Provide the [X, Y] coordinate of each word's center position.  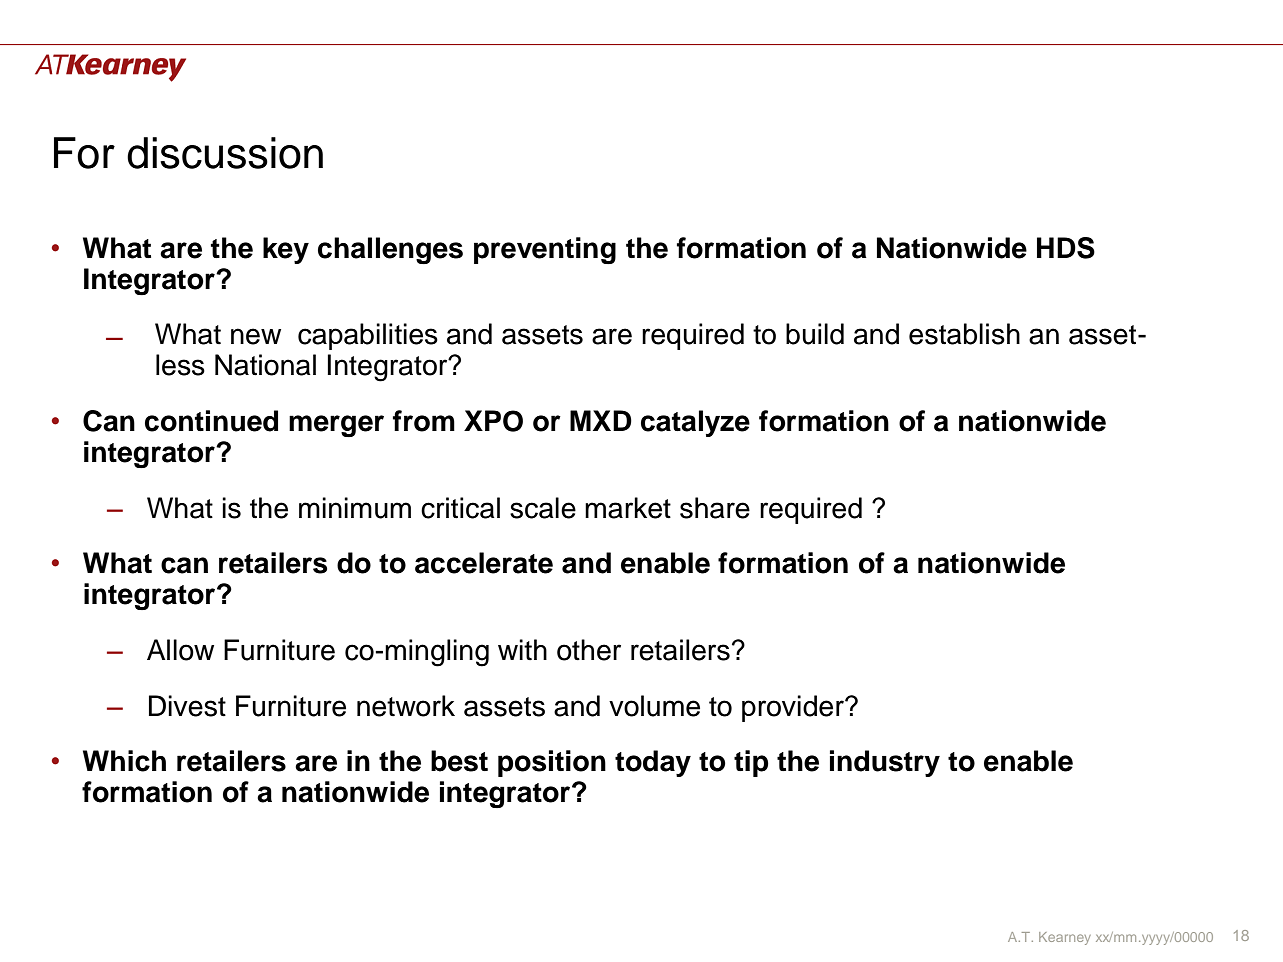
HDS [1066, 248]
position [552, 763]
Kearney [1065, 938]
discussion [225, 153]
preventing [545, 250]
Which [124, 761]
